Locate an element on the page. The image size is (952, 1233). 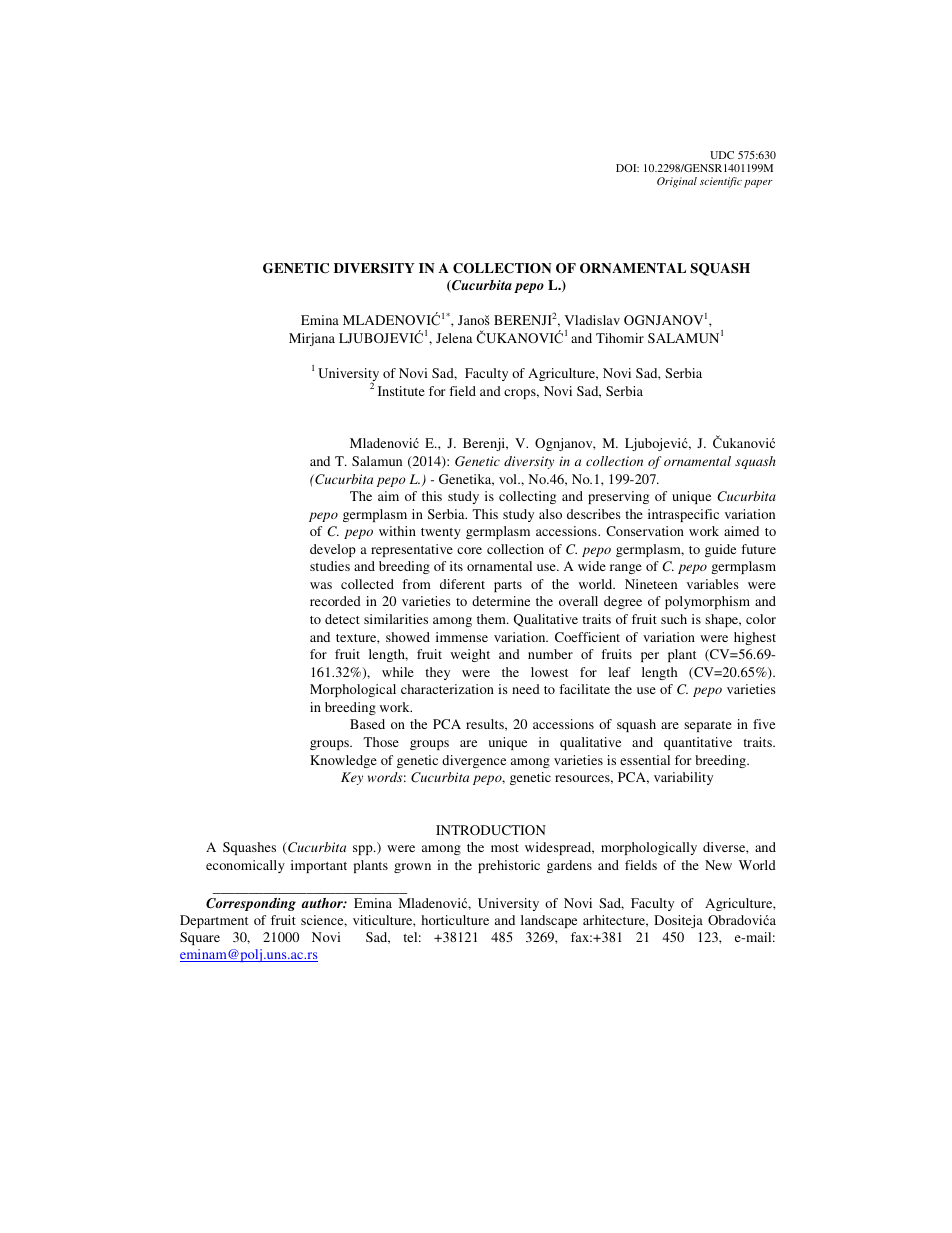
them is located at coordinates (492, 619).
